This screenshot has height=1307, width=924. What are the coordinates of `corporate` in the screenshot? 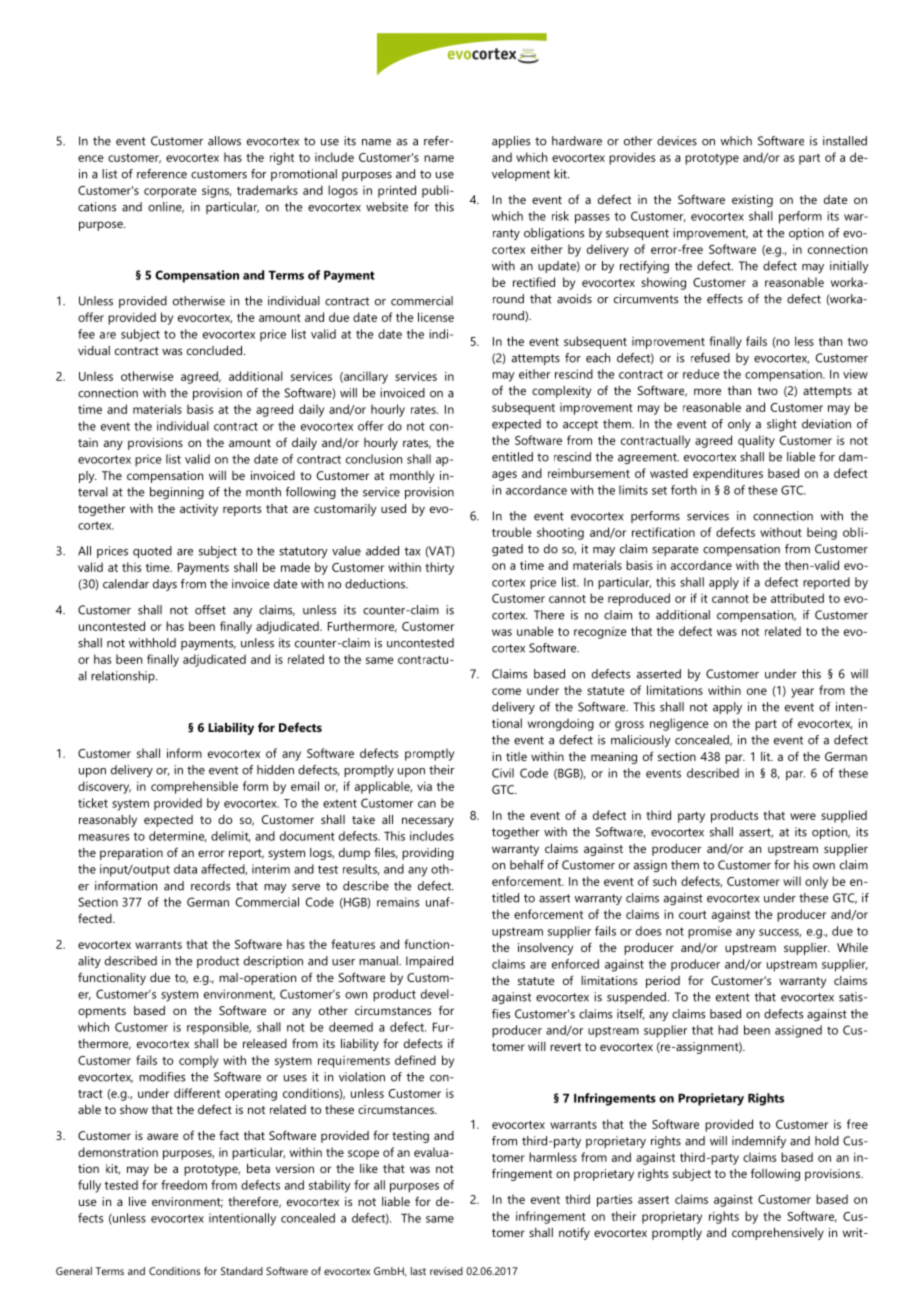 It's located at (170, 192).
